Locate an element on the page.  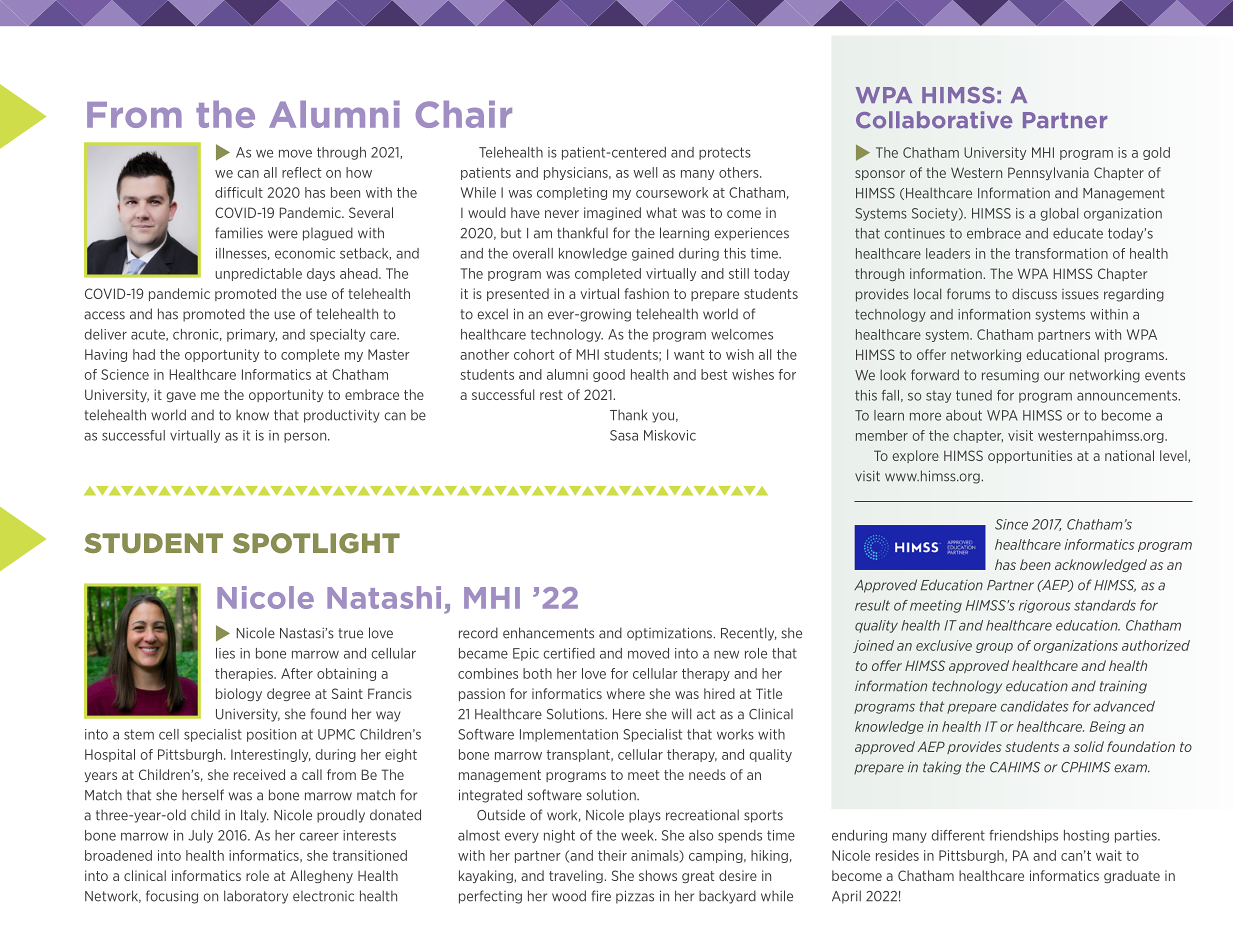
resuming is located at coordinates (1010, 376).
